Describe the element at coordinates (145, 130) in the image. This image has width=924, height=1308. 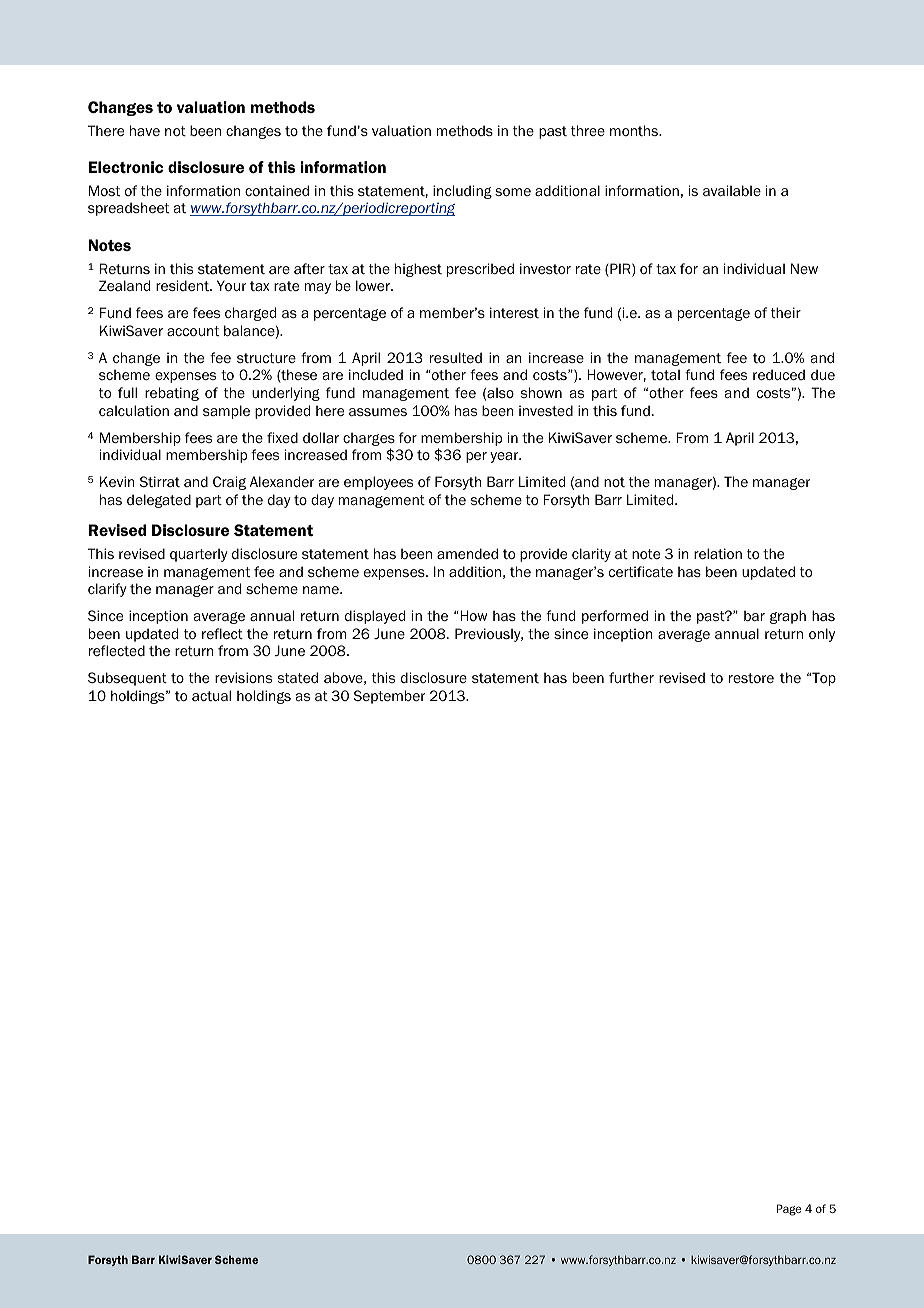
I see `have` at that location.
